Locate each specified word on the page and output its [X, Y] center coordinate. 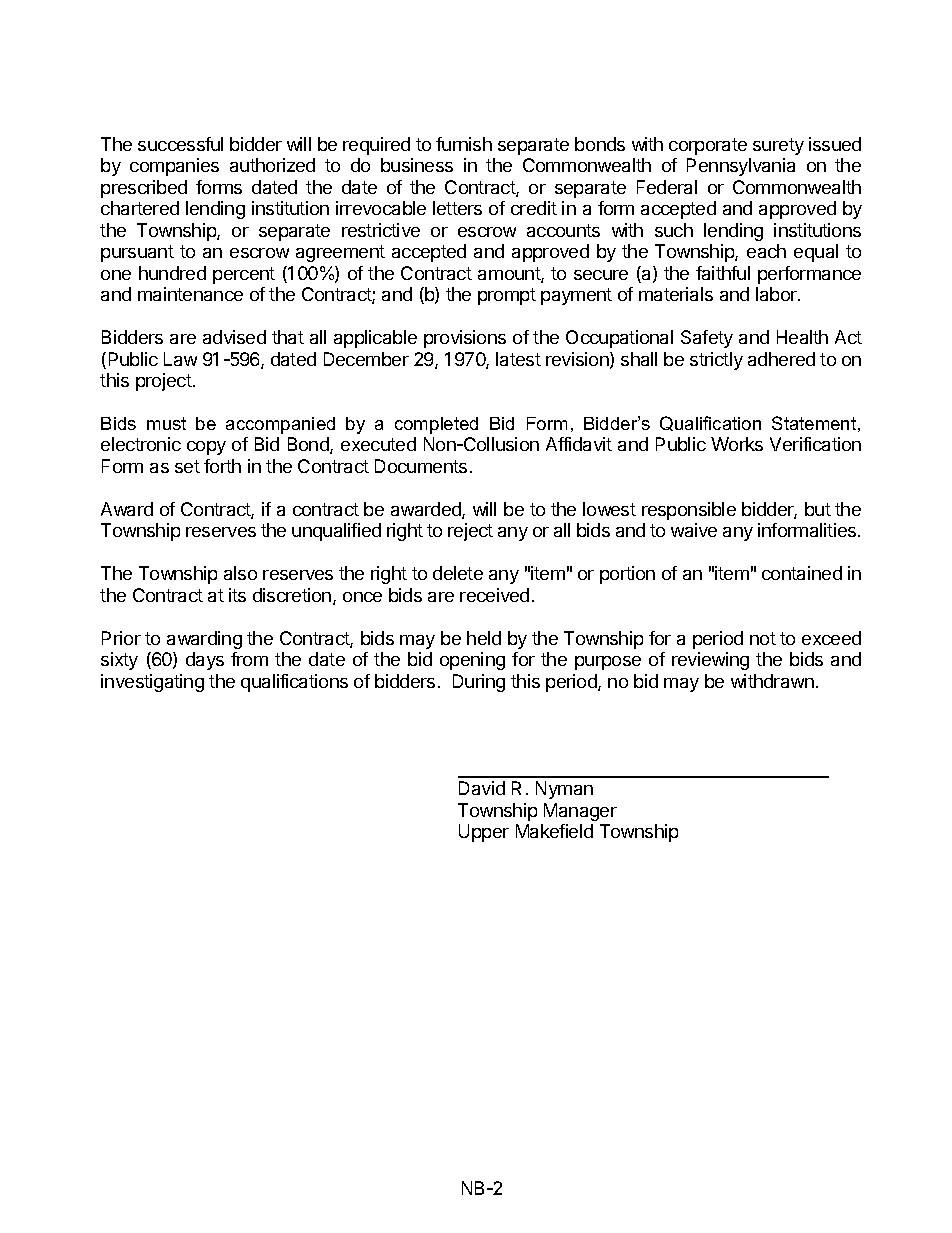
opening [472, 661]
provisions [465, 339]
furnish [464, 144]
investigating [152, 683]
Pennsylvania [741, 167]
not [763, 638]
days [205, 661]
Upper [484, 833]
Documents [421, 466]
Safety [707, 339]
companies [174, 167]
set [187, 466]
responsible [689, 511]
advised [234, 337]
